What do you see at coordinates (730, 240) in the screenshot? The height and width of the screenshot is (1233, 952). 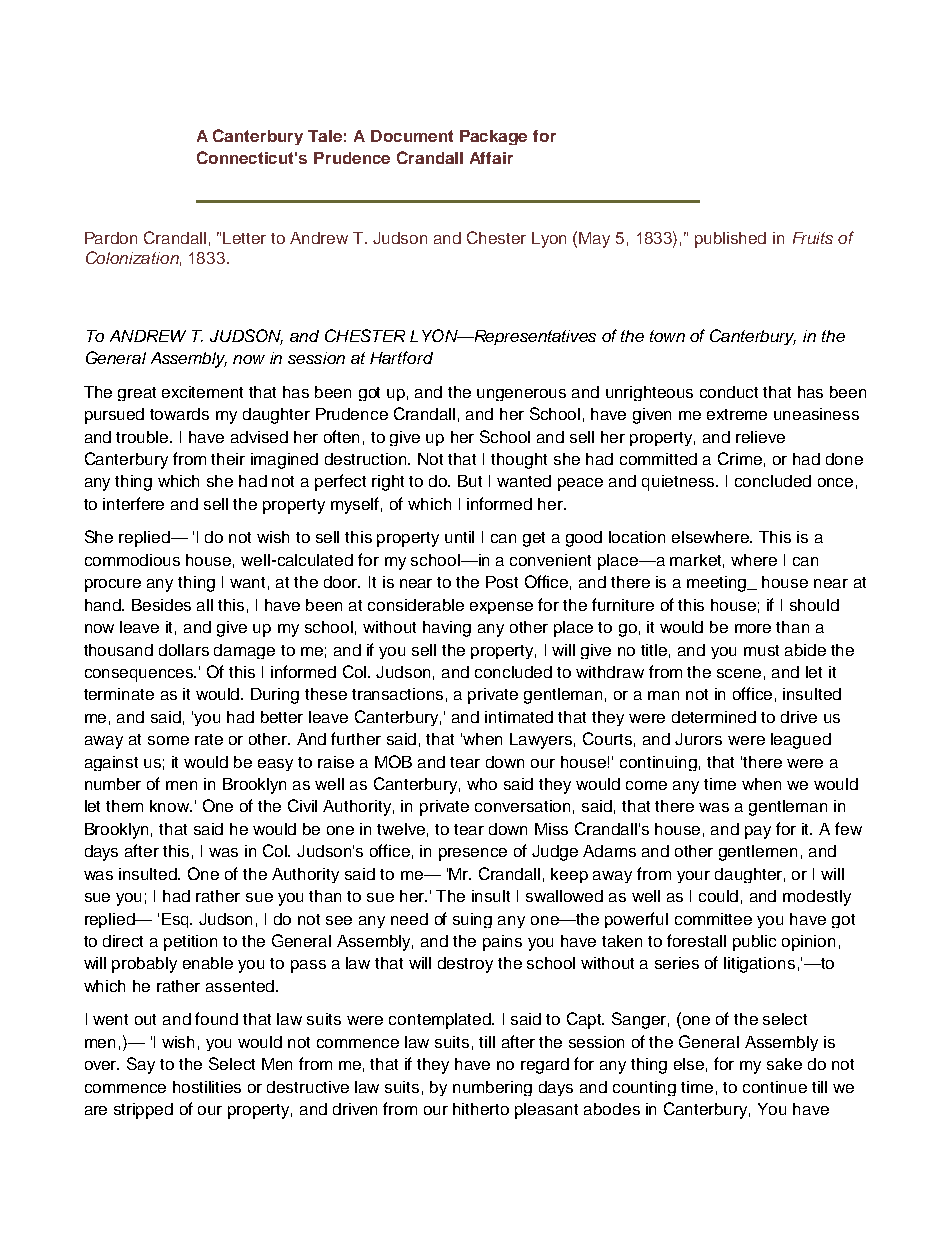 I see `published` at bounding box center [730, 240].
